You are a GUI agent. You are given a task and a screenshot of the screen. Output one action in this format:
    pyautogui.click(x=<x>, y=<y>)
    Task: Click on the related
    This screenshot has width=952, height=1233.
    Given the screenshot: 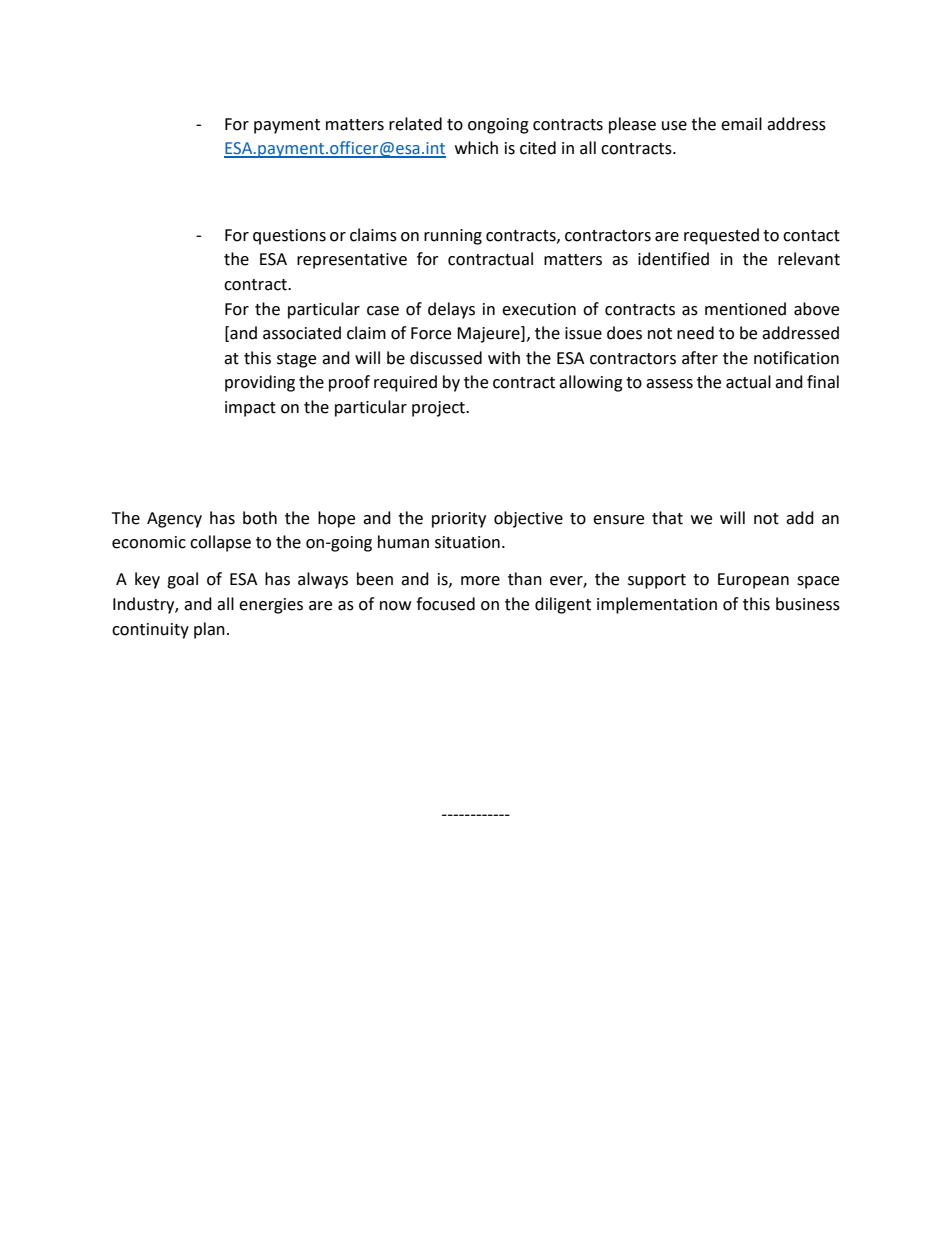 What is the action you would take?
    pyautogui.click(x=415, y=124)
